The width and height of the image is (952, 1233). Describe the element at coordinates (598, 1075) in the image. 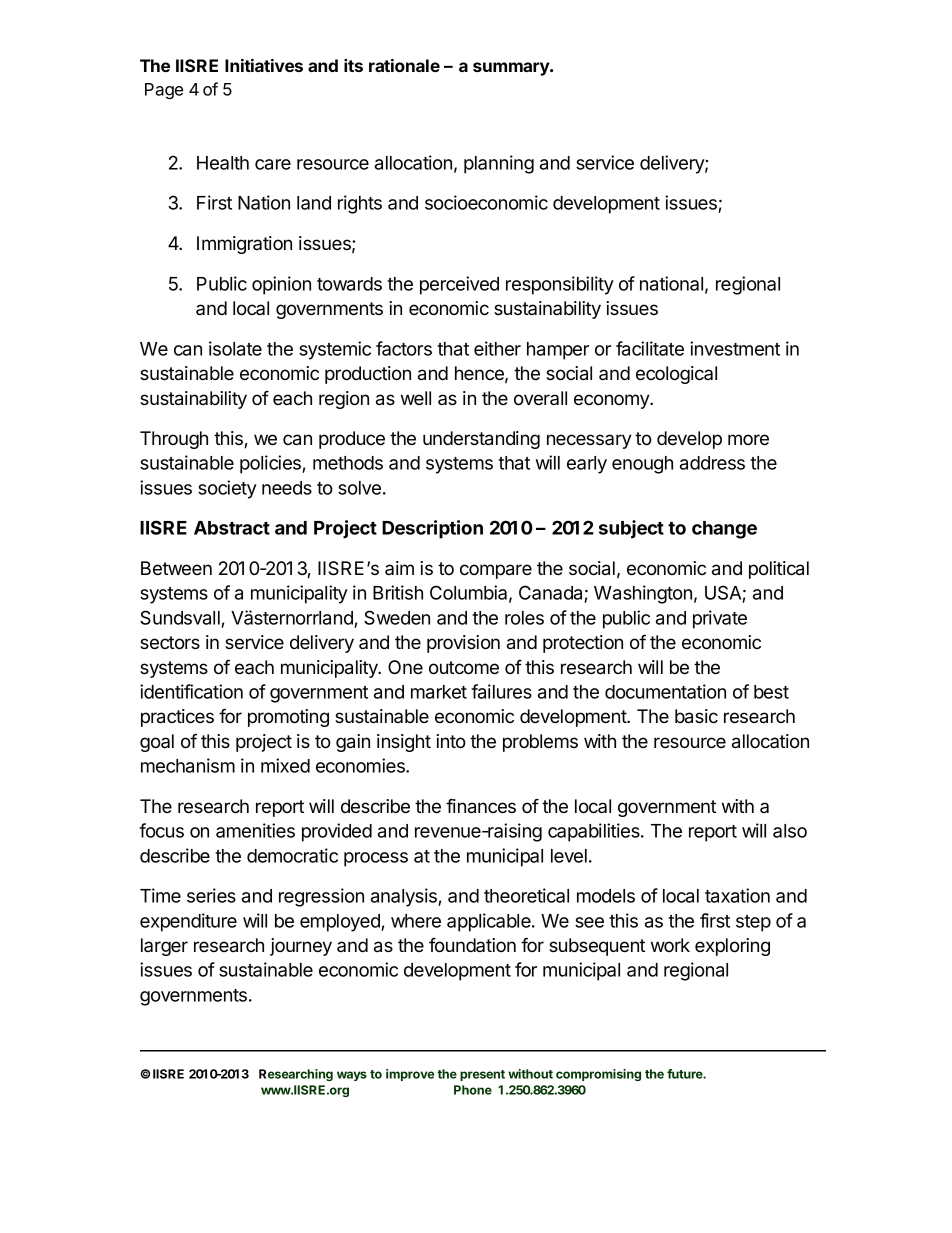

I see `compromising` at that location.
